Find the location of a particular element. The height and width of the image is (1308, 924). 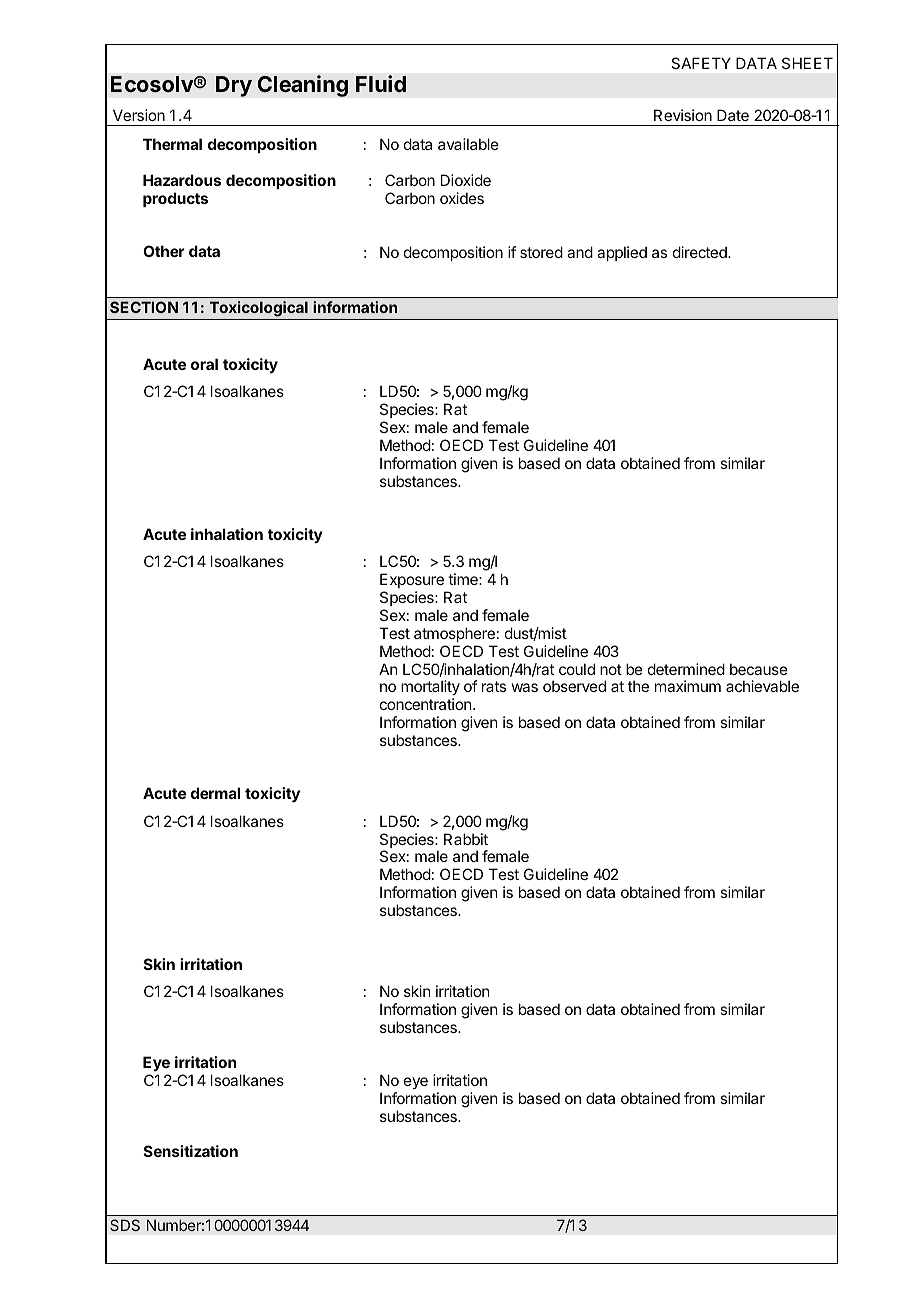

available is located at coordinates (468, 144).
